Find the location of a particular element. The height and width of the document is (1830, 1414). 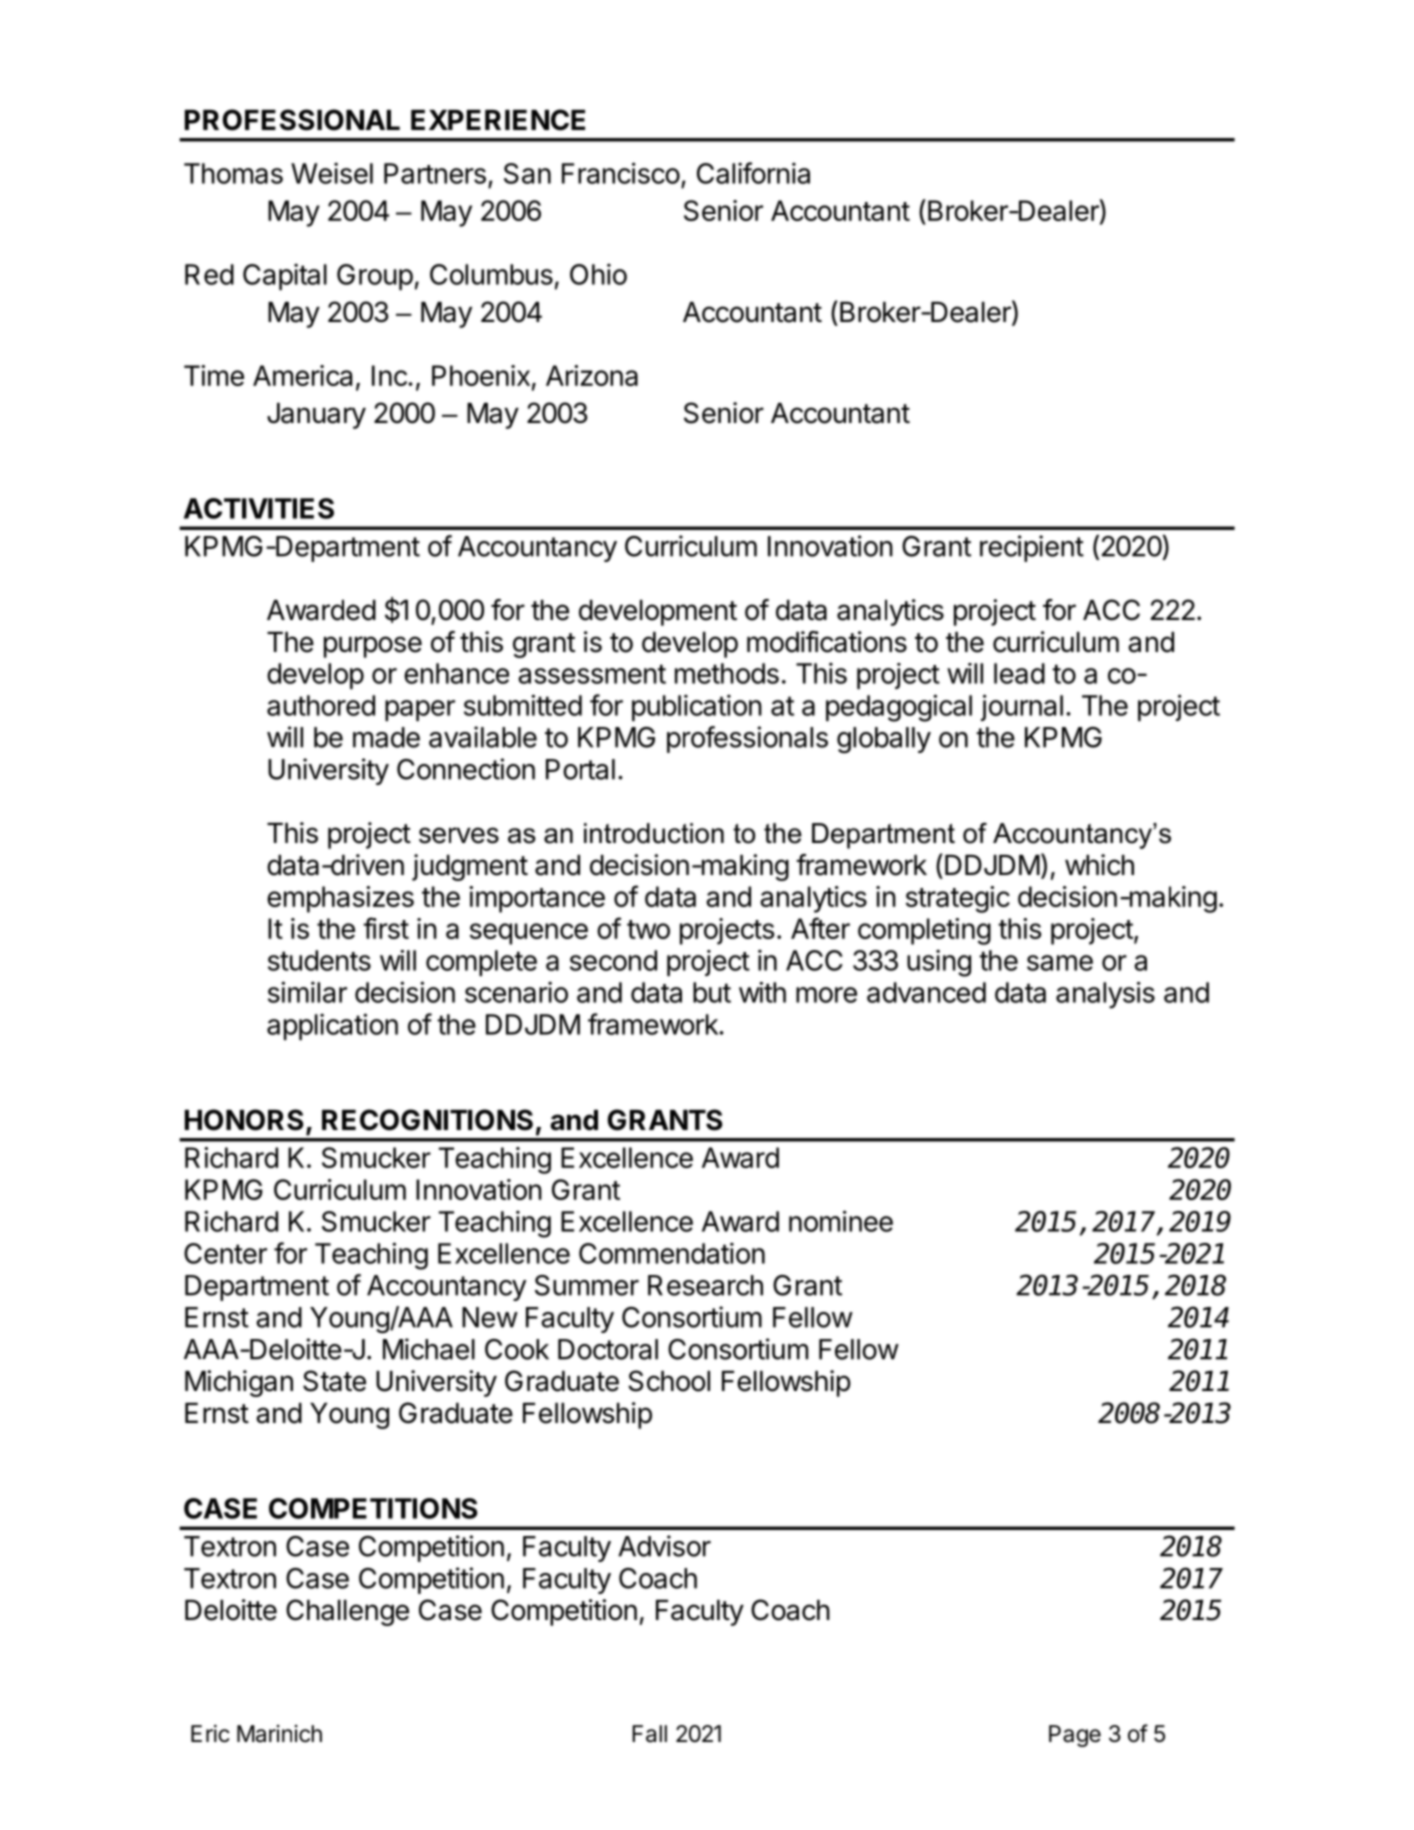

two is located at coordinates (648, 929).
